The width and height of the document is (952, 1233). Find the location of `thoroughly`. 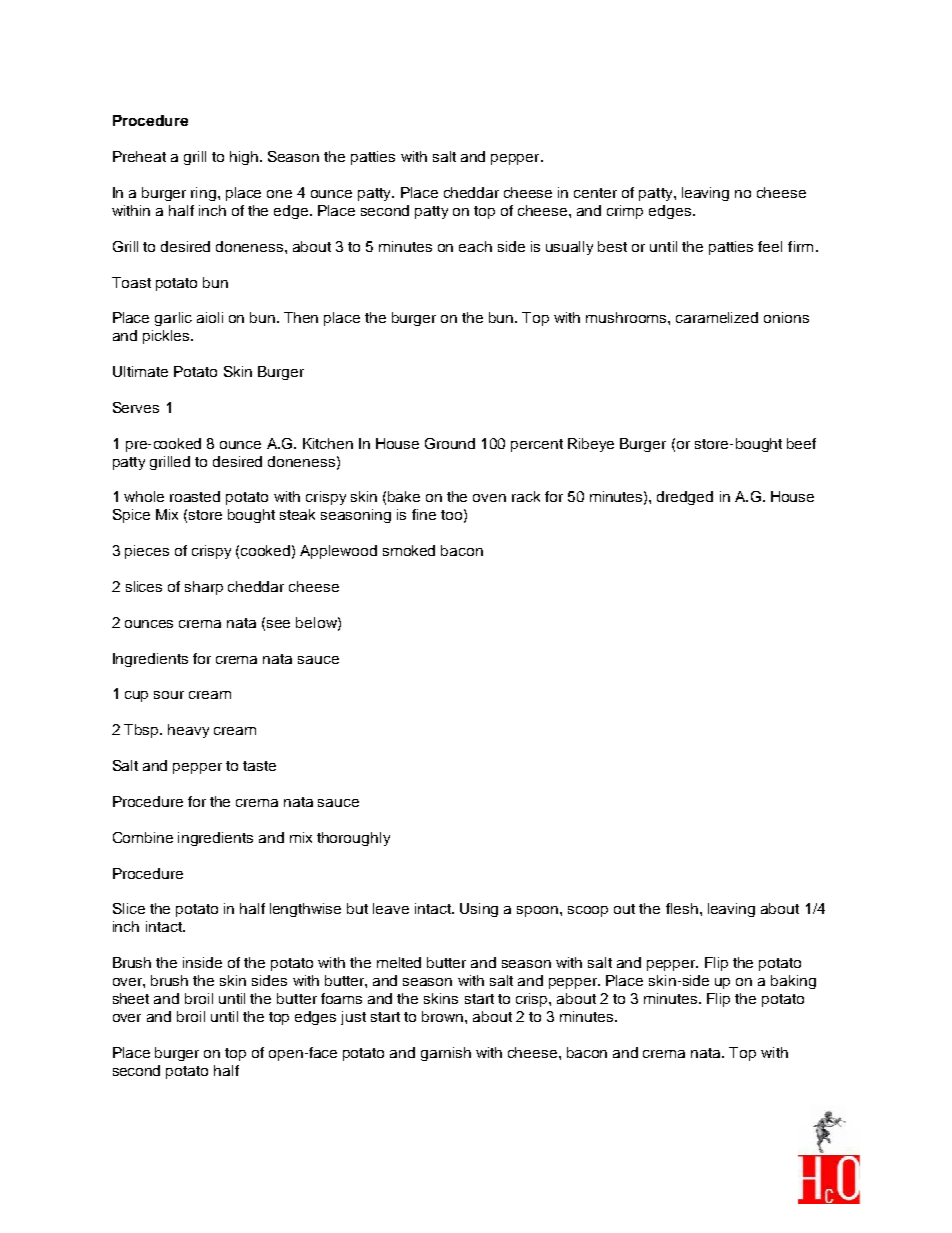

thoroughly is located at coordinates (353, 839).
